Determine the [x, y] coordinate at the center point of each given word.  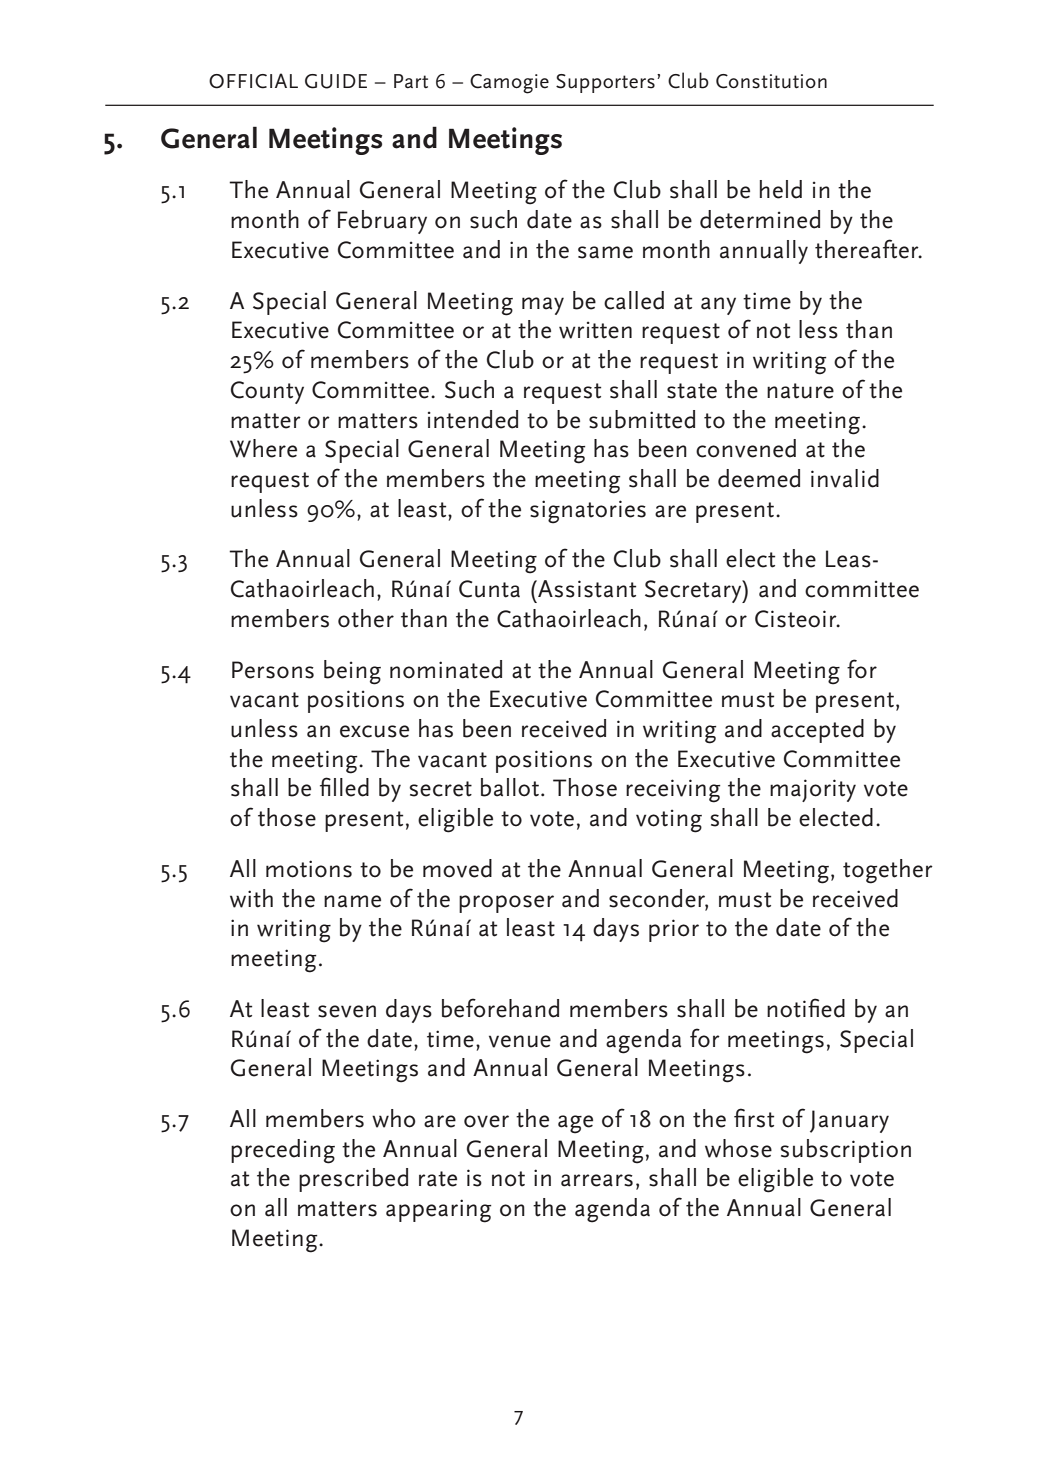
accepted [817, 731]
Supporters [605, 83]
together [888, 871]
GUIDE [336, 81]
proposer [506, 904]
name [352, 901]
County [267, 392]
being [352, 672]
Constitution [771, 81]
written [595, 330]
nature [800, 391]
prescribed [353, 1180]
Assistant [586, 589]
